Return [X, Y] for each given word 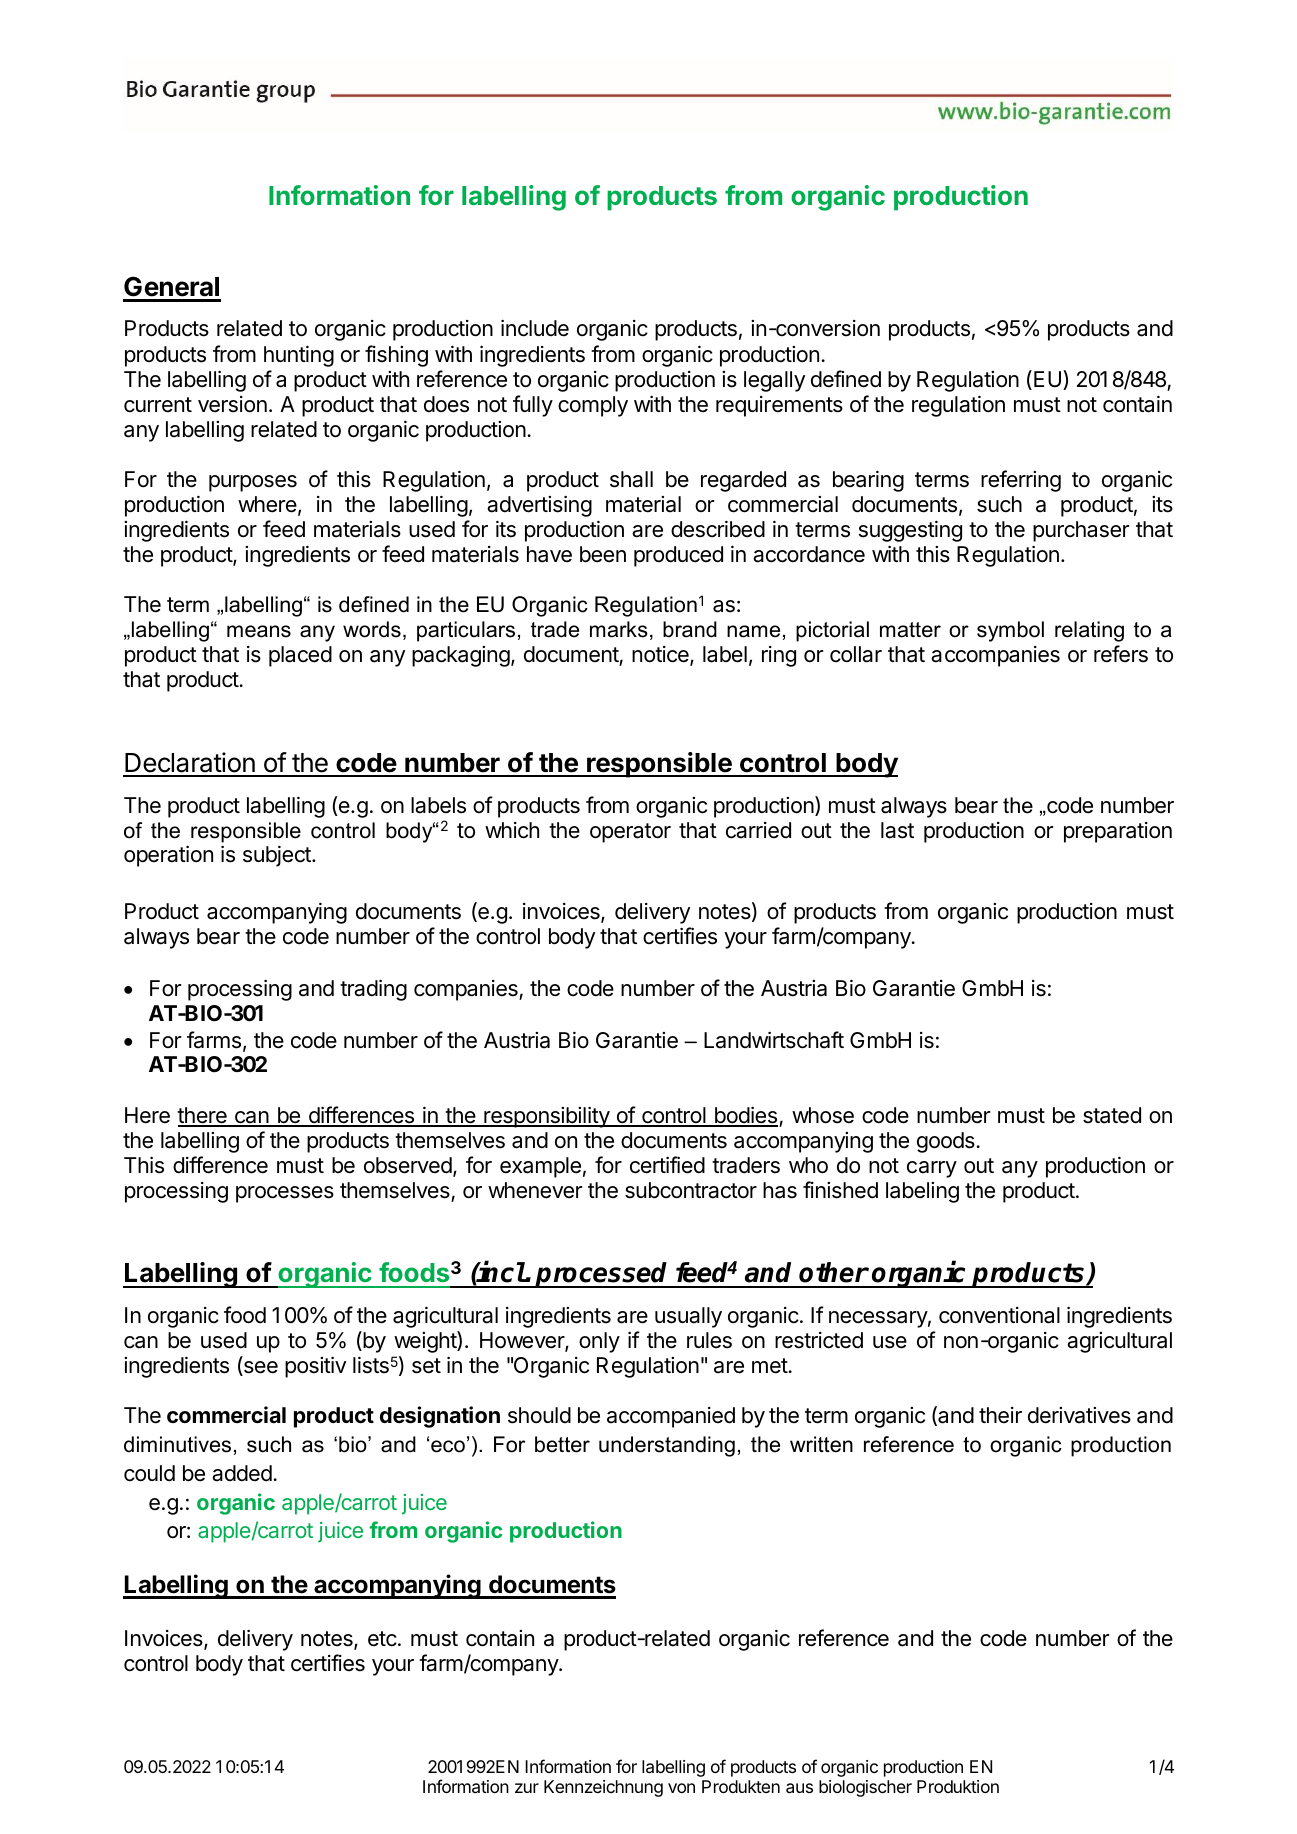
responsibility [546, 1117]
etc [382, 1639]
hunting [299, 356]
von [681, 1788]
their [1000, 1415]
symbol [1010, 631]
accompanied [671, 1417]
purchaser [1081, 531]
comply [593, 406]
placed [300, 656]
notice [661, 656]
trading [373, 990]
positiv [315, 1367]
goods [947, 1142]
